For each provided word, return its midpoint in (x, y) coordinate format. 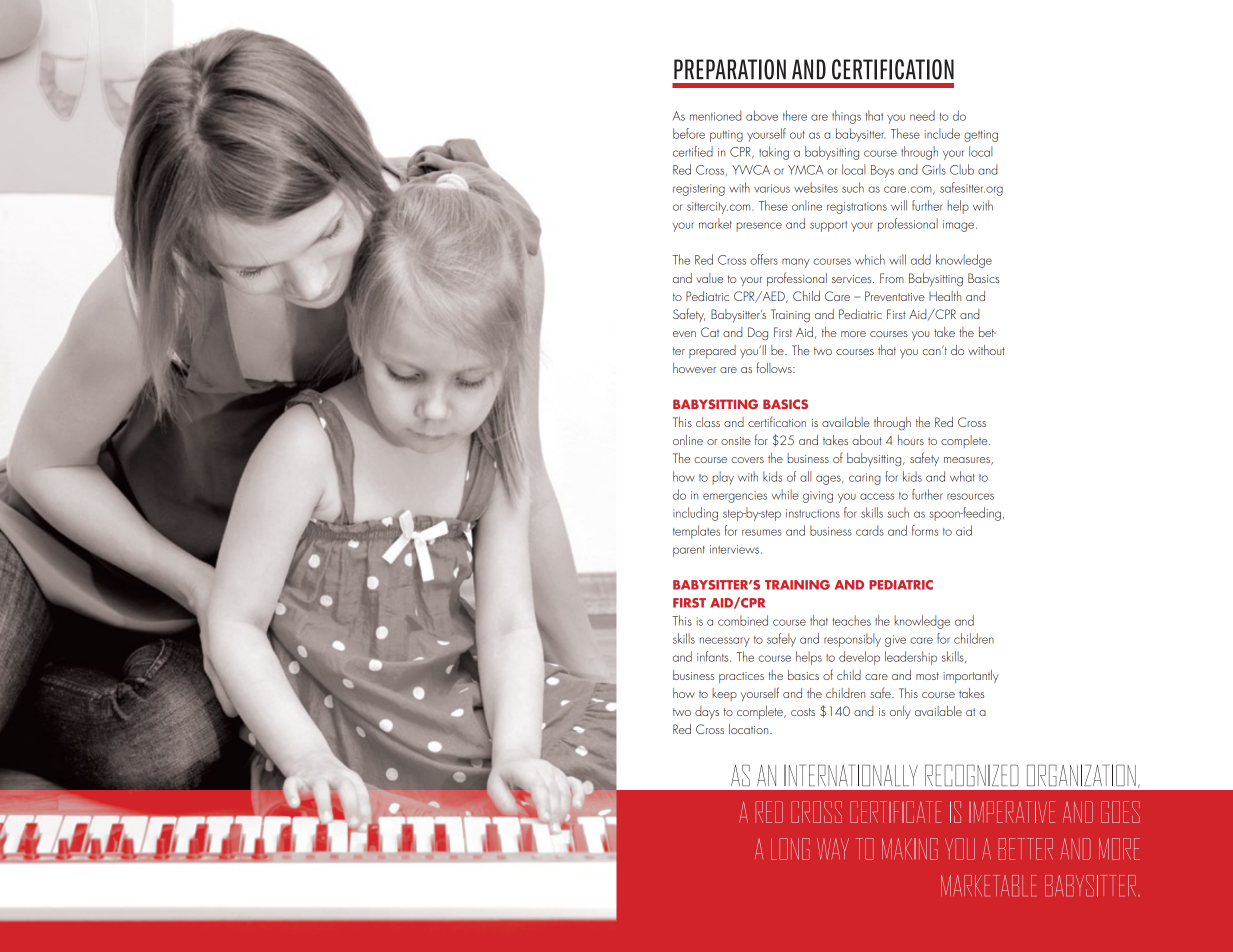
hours (911, 440)
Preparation (730, 69)
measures (968, 461)
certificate (896, 812)
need (922, 115)
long (790, 849)
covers (747, 460)
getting (981, 136)
